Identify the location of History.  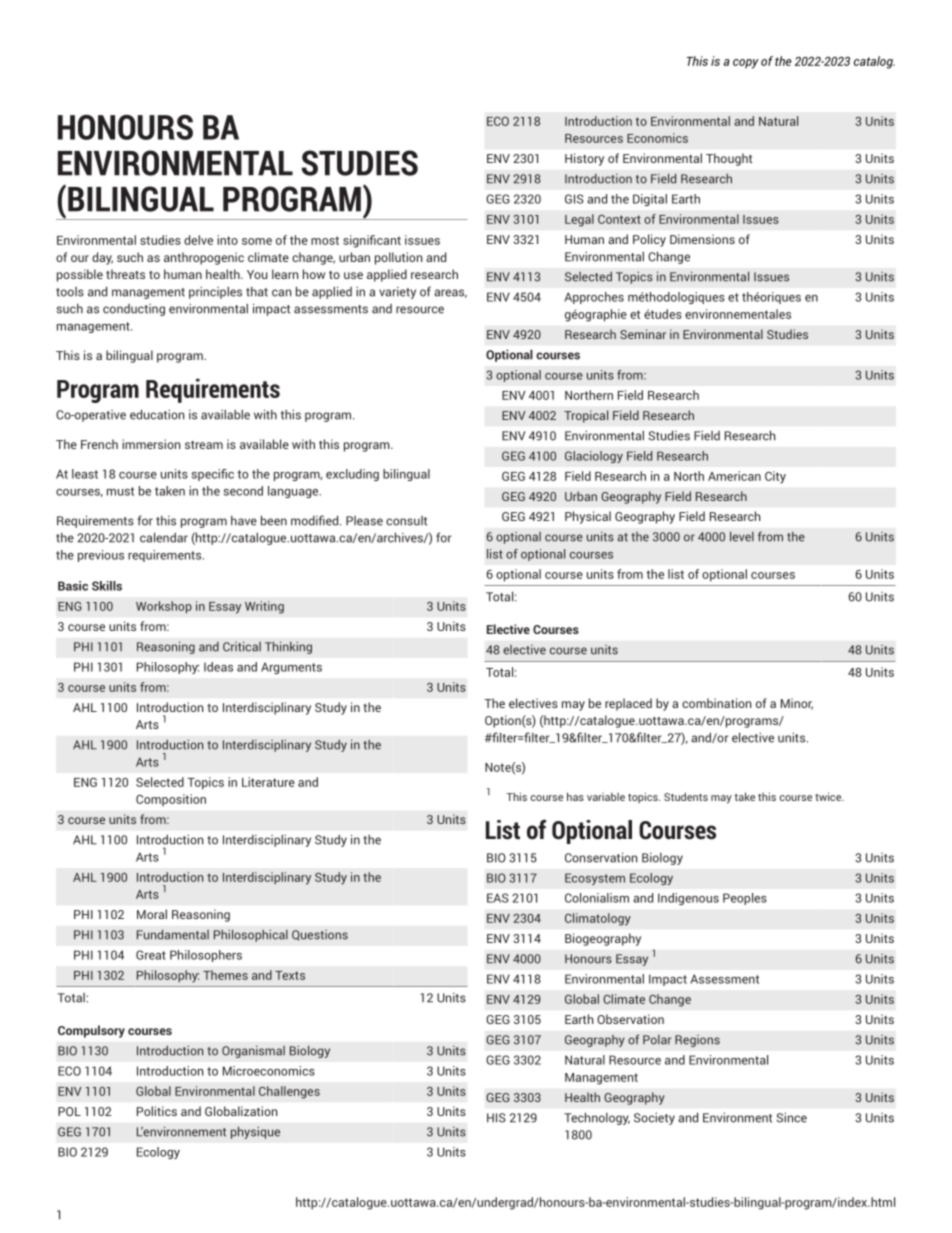
(584, 159).
